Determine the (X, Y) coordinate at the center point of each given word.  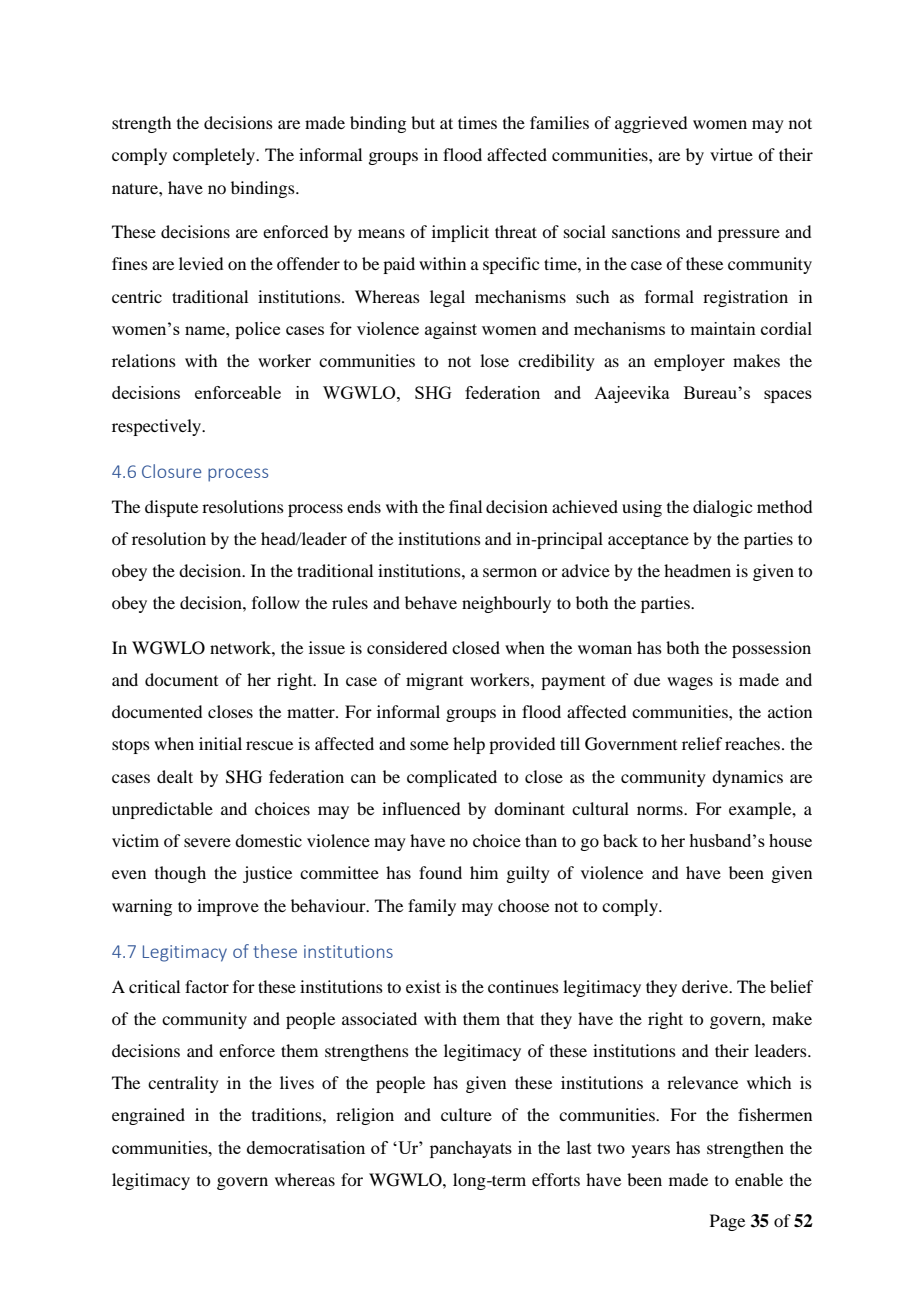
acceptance (648, 541)
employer (689, 362)
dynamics (747, 778)
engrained (148, 1116)
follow (276, 602)
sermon (510, 572)
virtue (731, 154)
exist (423, 986)
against (451, 330)
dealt (175, 776)
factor (207, 986)
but (423, 122)
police (257, 330)
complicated (452, 778)
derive (706, 986)
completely (215, 156)
